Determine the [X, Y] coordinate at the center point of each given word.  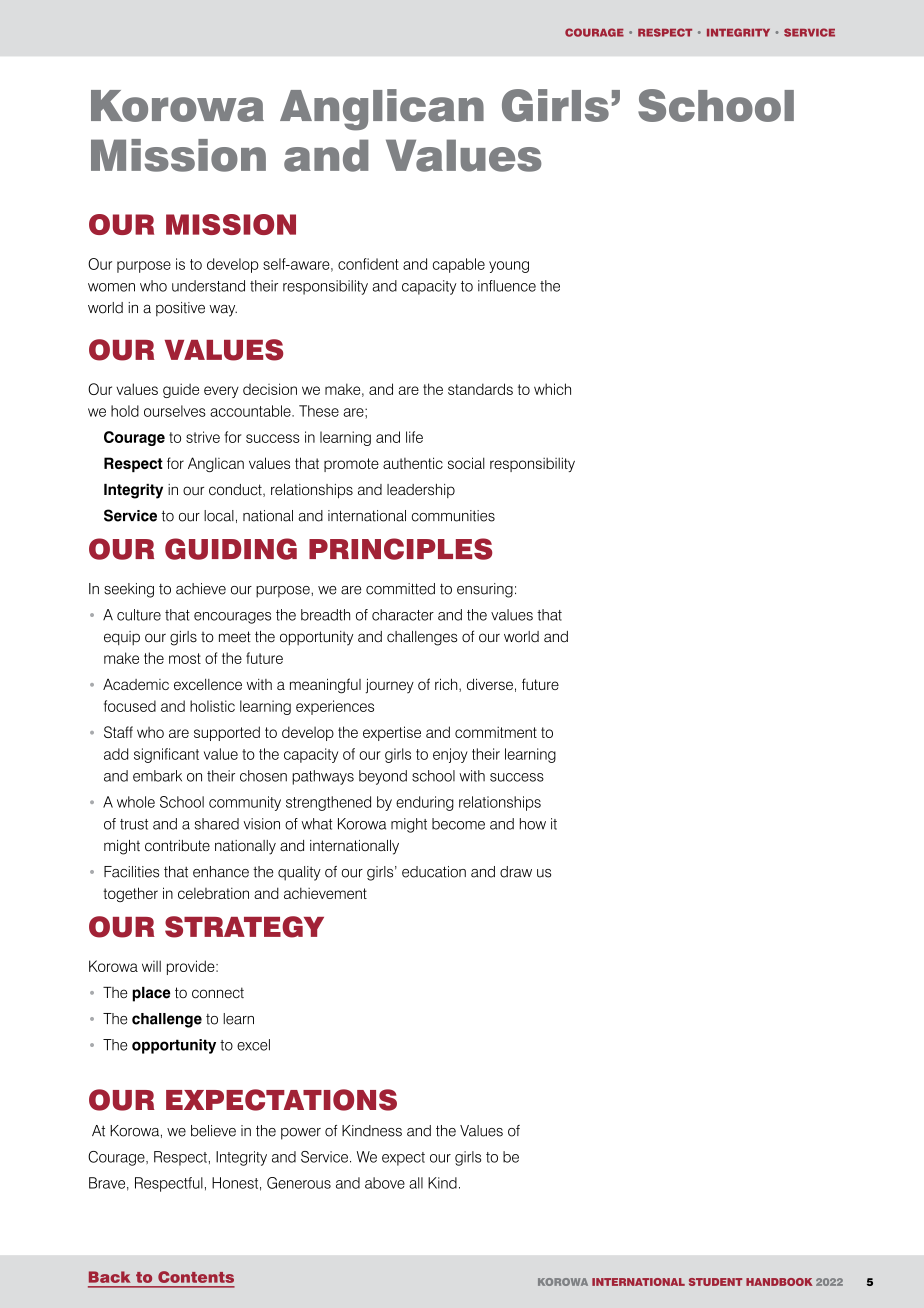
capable [459, 265]
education [434, 872]
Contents [196, 1277]
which [552, 389]
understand [208, 286]
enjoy [450, 755]
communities [453, 516]
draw [516, 872]
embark [157, 776]
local [219, 516]
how [533, 824]
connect [218, 993]
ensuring [485, 590]
